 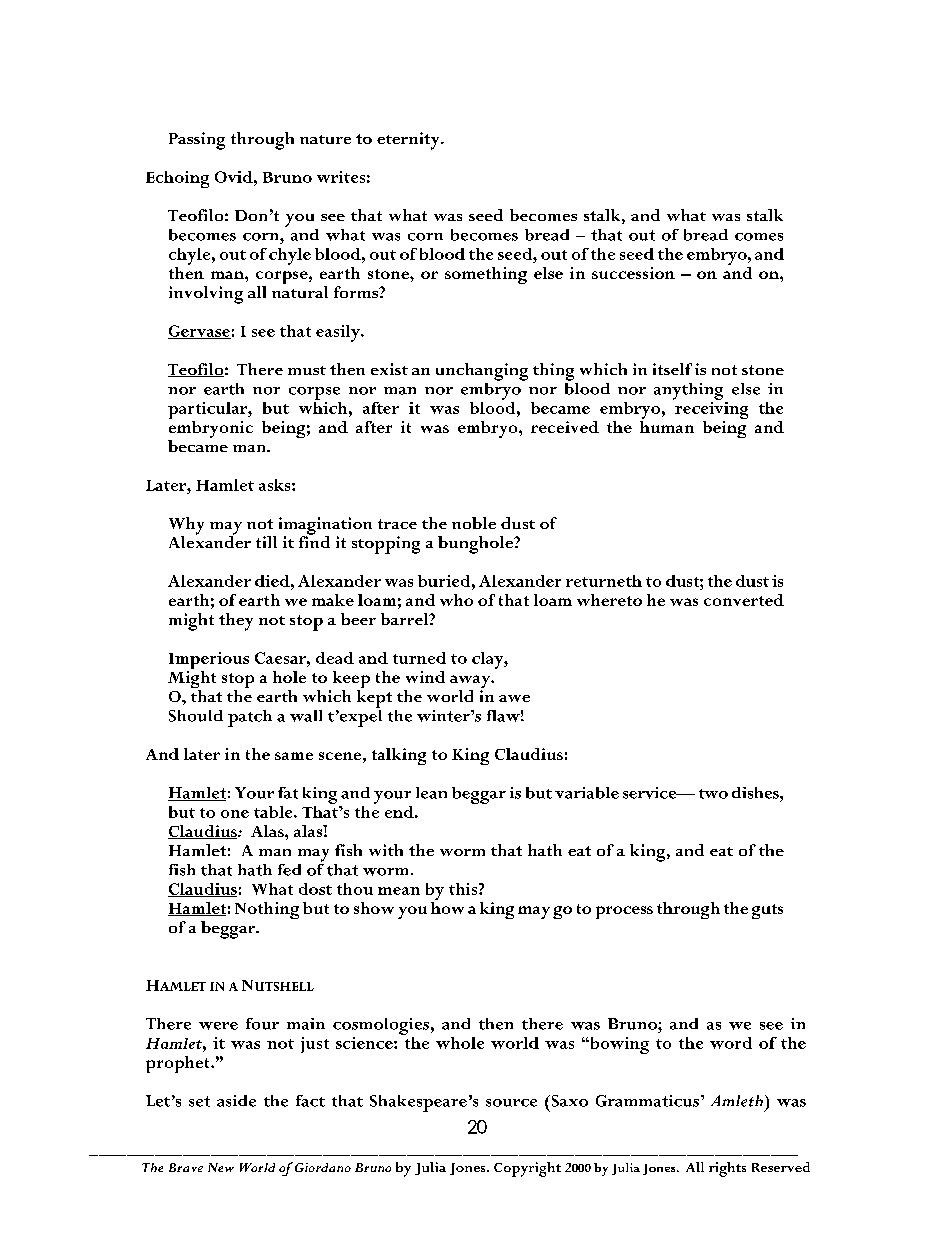 What do you see at coordinates (425, 677) in the screenshot?
I see `wind` at bounding box center [425, 677].
